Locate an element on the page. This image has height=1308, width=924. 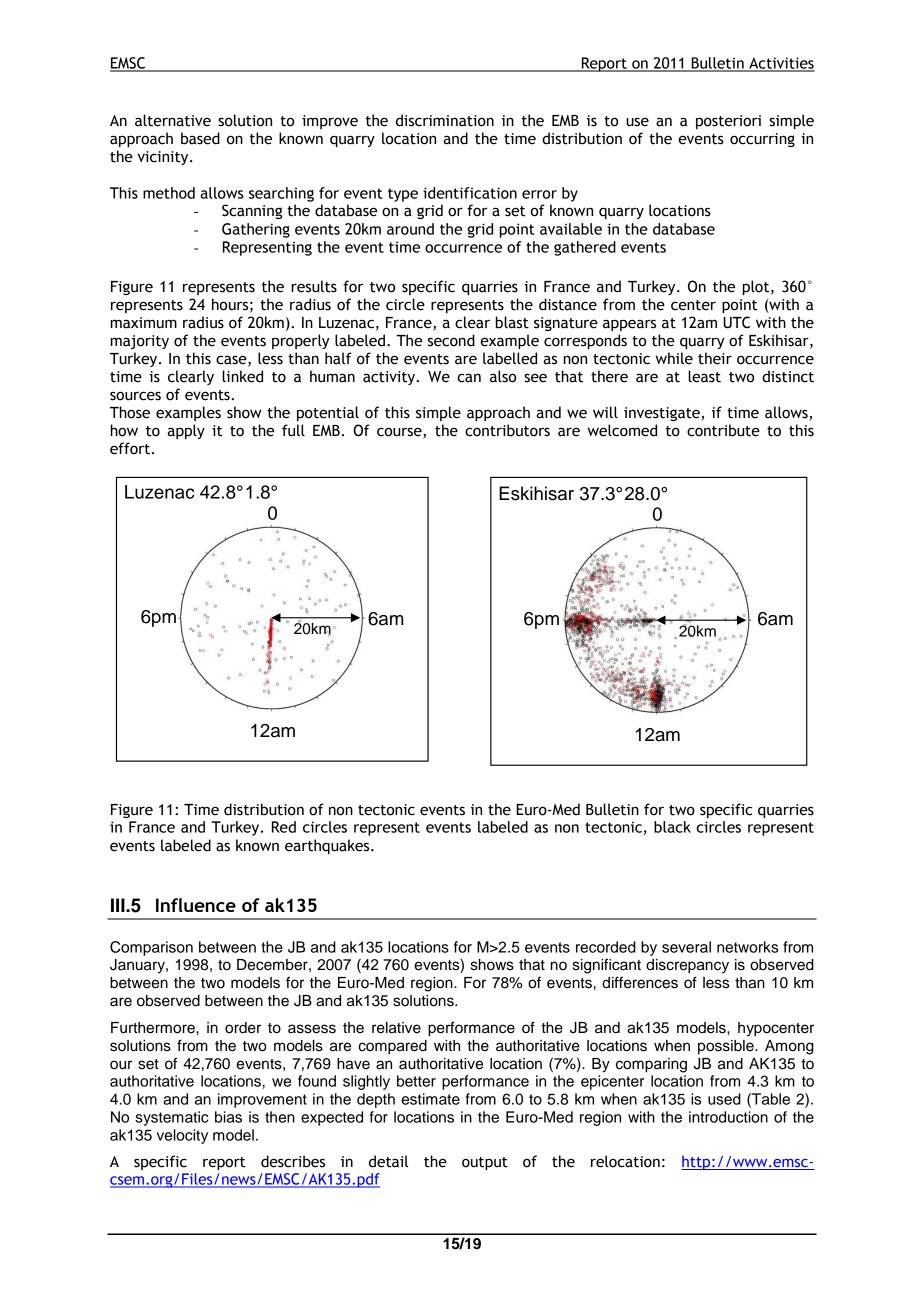
apply is located at coordinates (186, 431).
